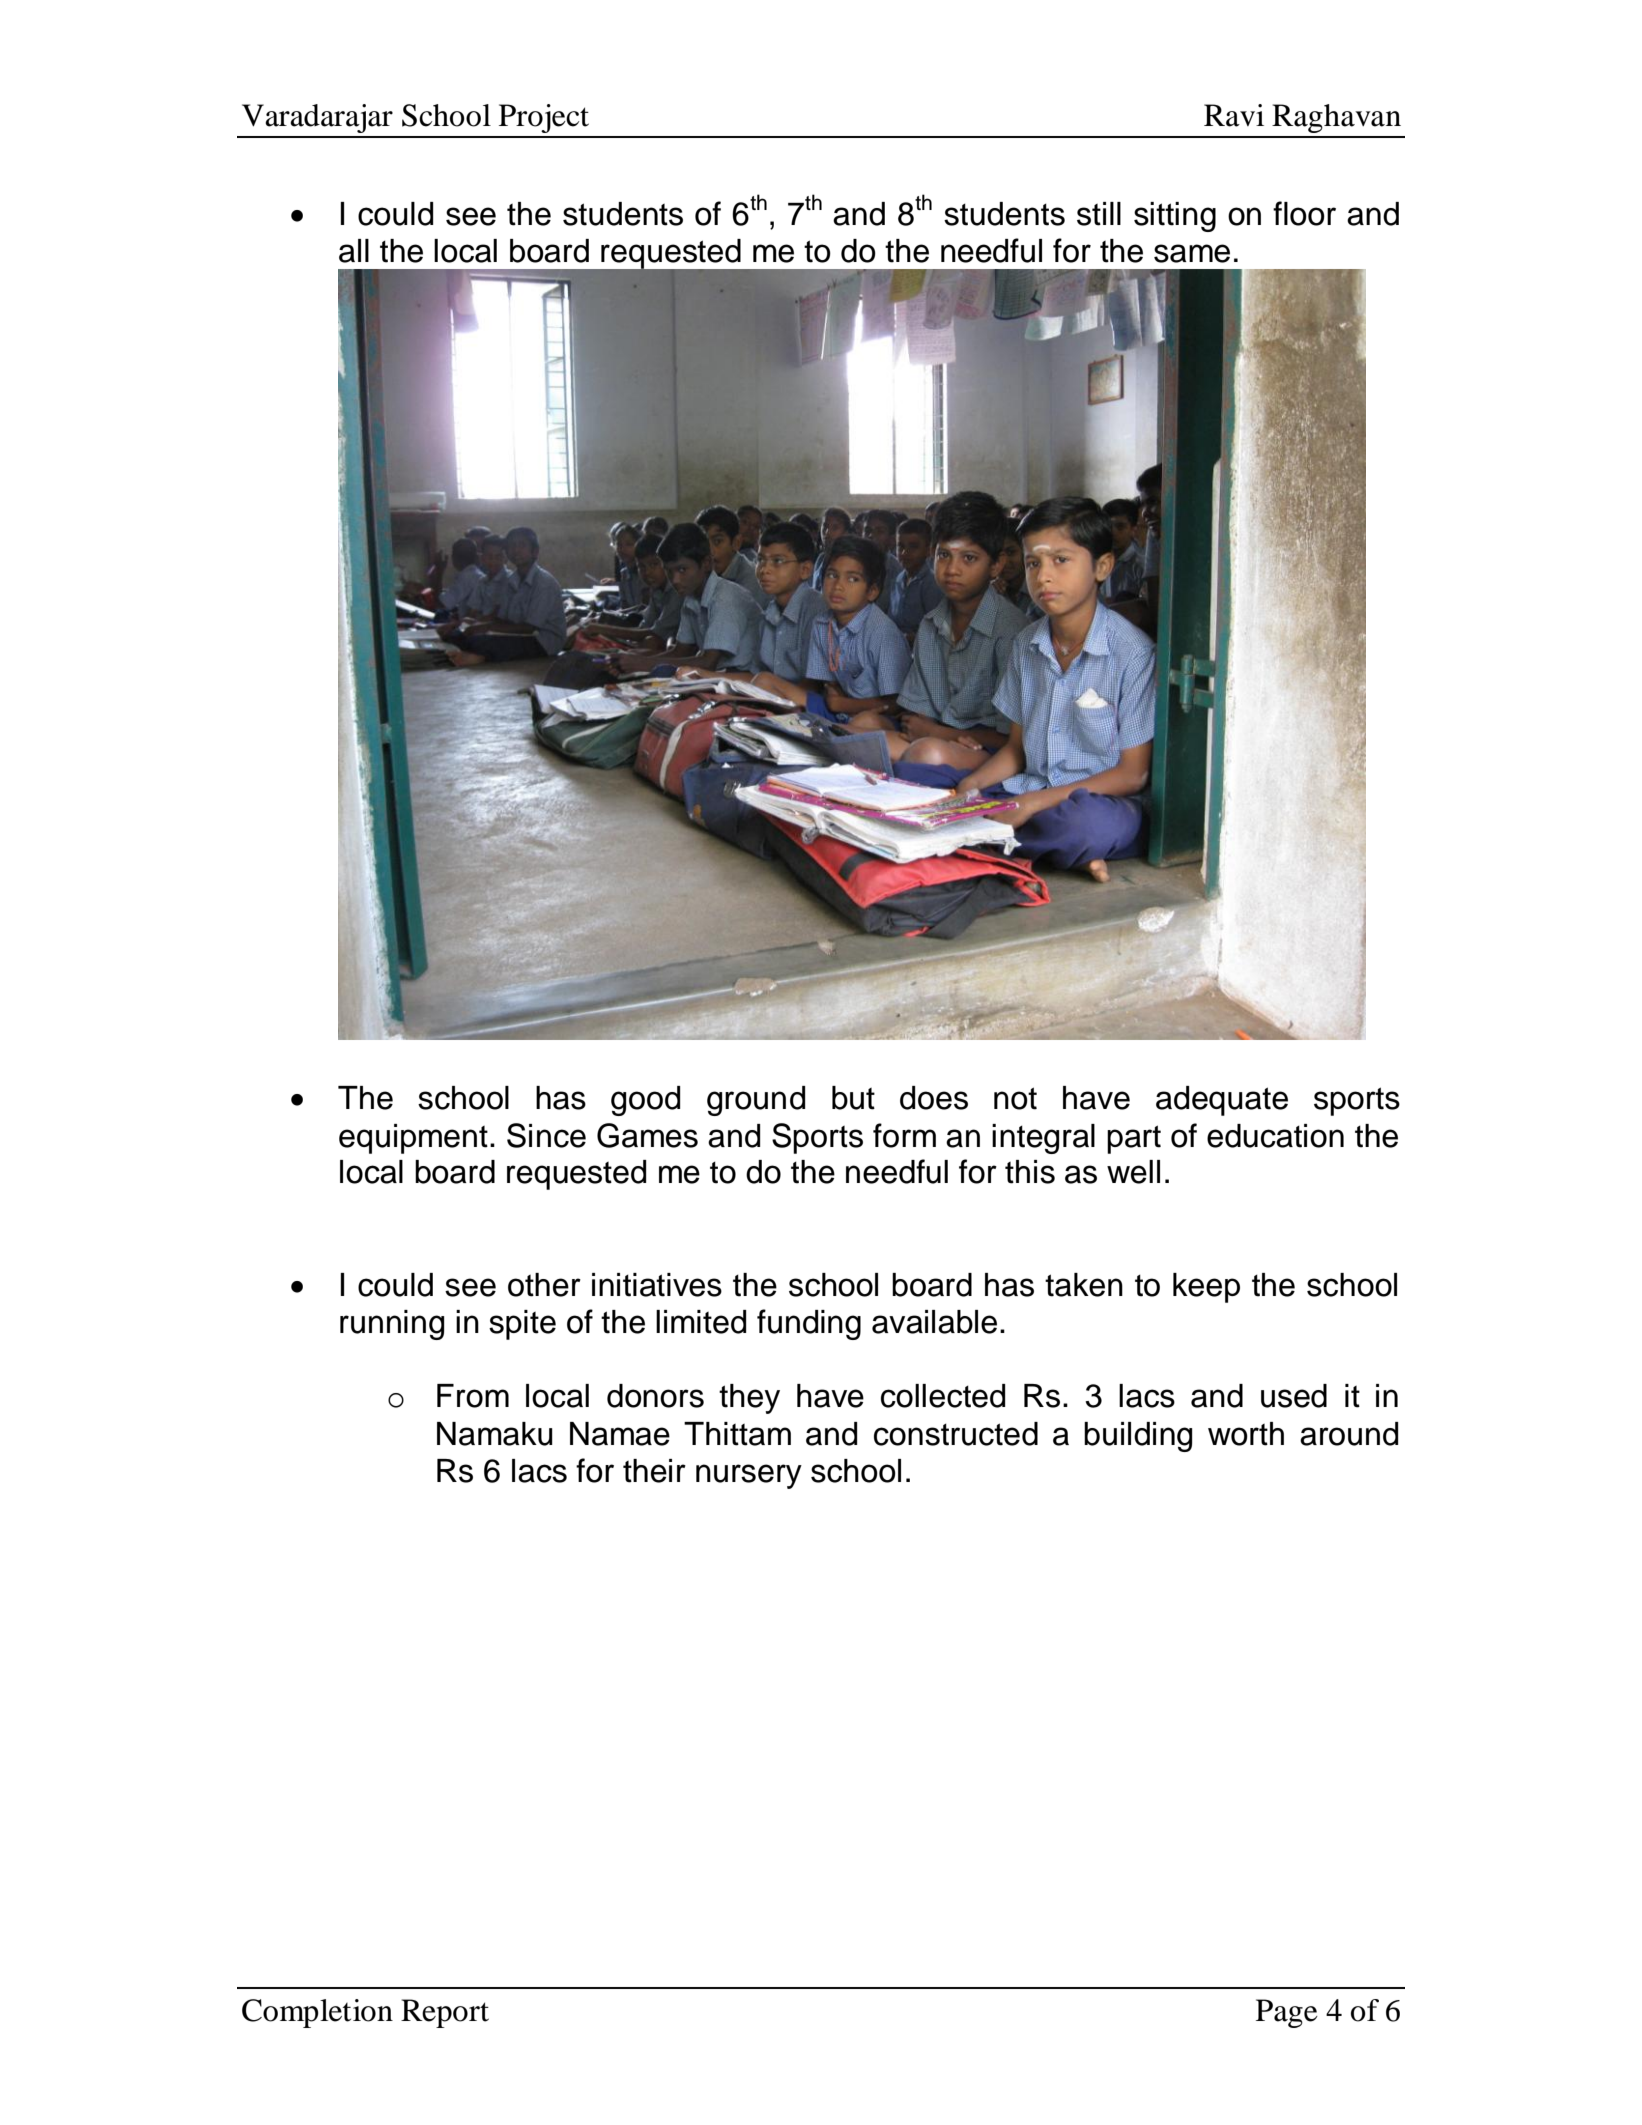 This document has height=2125, width=1642. What do you see at coordinates (544, 118) in the document?
I see `Project` at bounding box center [544, 118].
